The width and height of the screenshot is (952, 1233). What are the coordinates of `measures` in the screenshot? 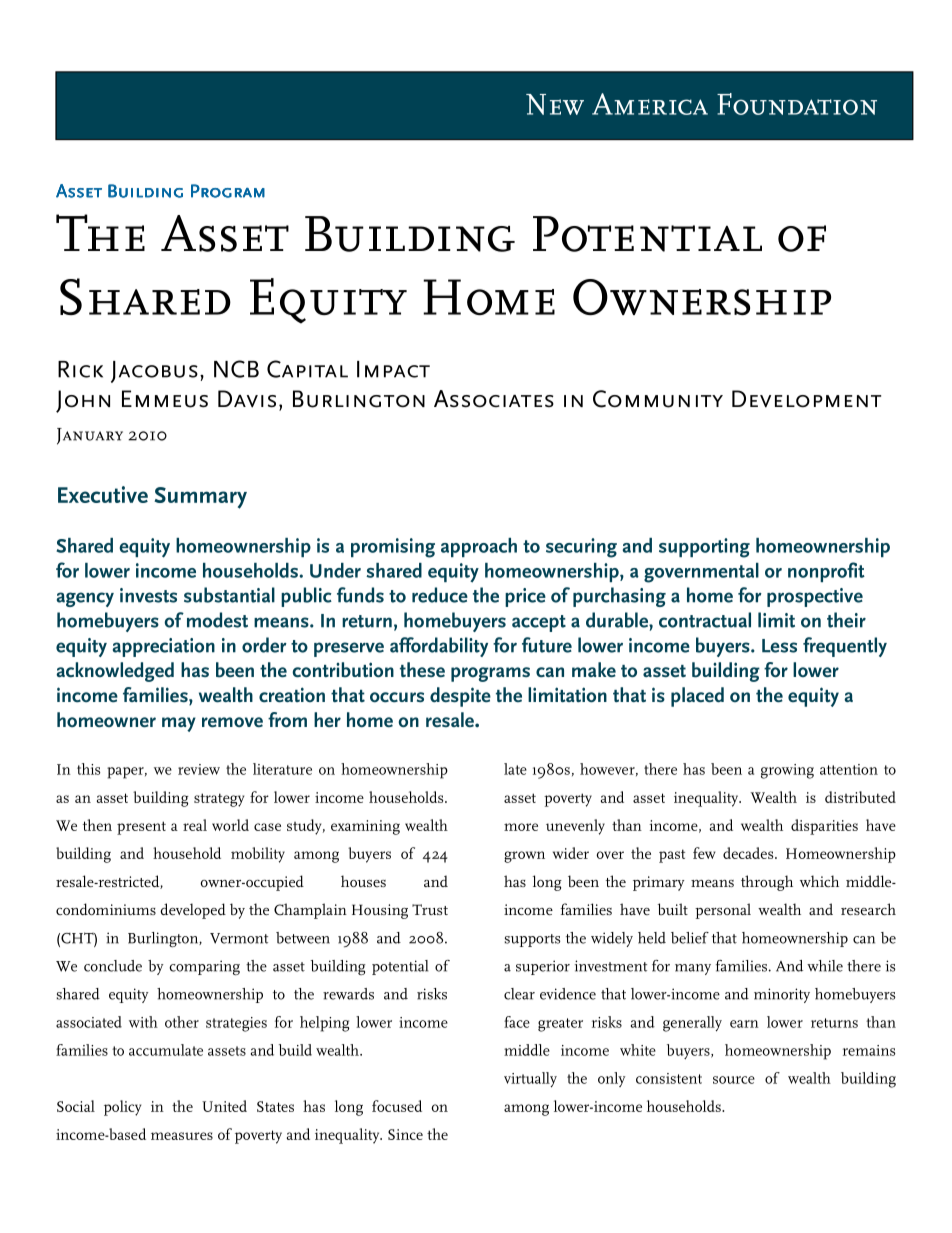 It's located at (182, 1136).
